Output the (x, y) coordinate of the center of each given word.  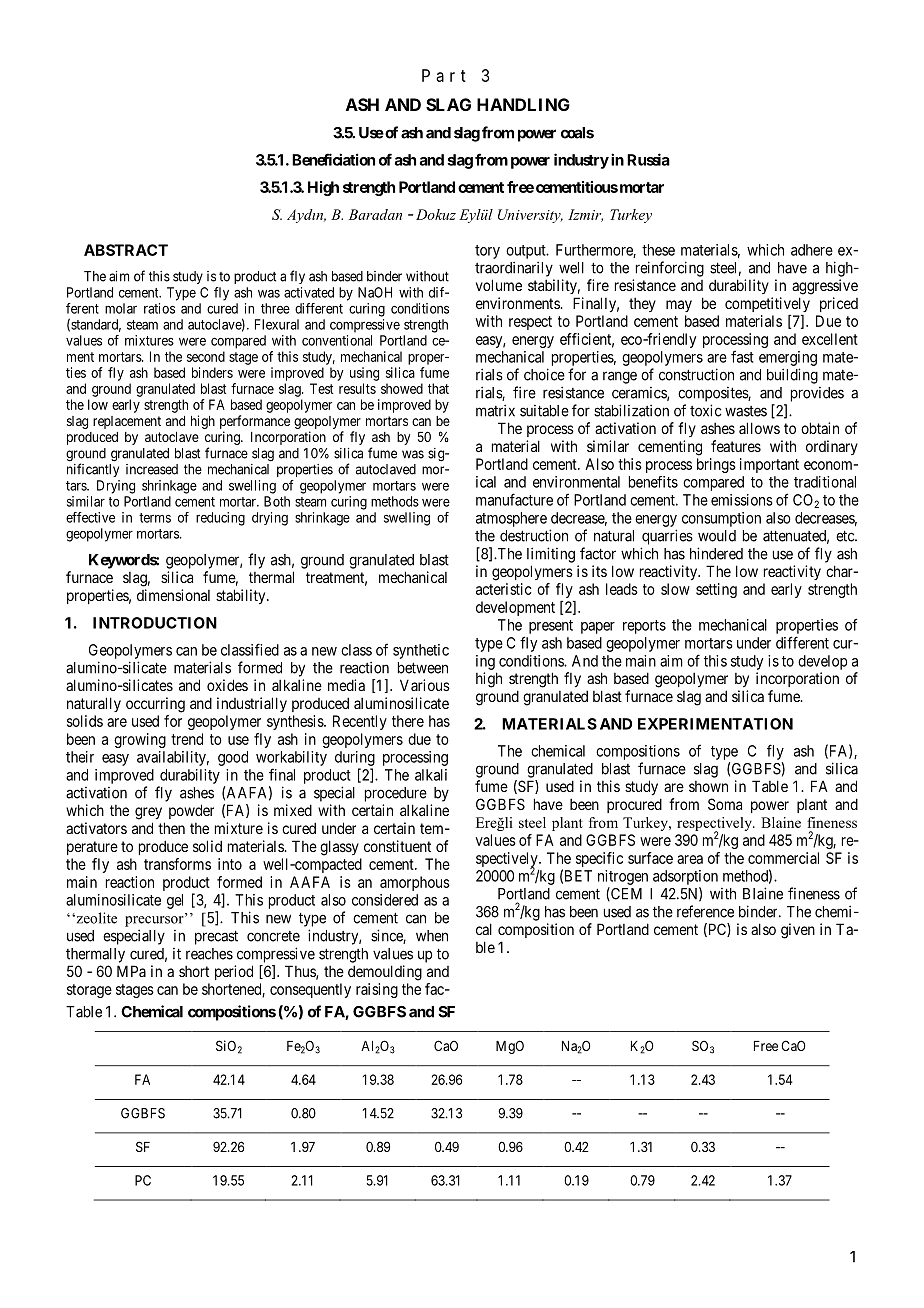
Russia (648, 159)
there (408, 721)
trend (187, 739)
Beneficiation (333, 159)
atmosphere (511, 519)
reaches (209, 954)
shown (708, 786)
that (438, 388)
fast (742, 356)
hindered (716, 553)
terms (155, 518)
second (206, 356)
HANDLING (523, 104)
